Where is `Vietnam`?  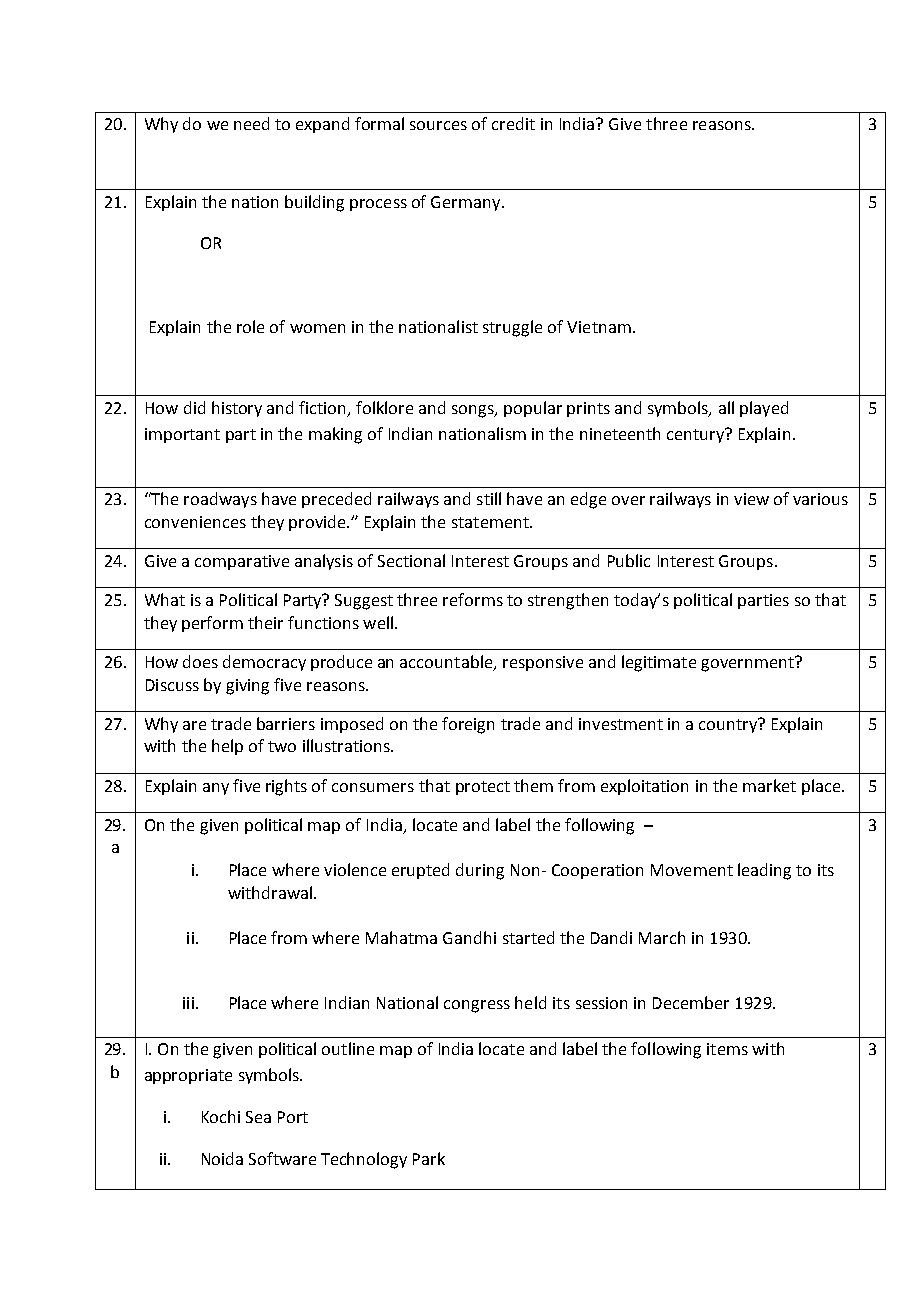 Vietnam is located at coordinates (599, 327).
